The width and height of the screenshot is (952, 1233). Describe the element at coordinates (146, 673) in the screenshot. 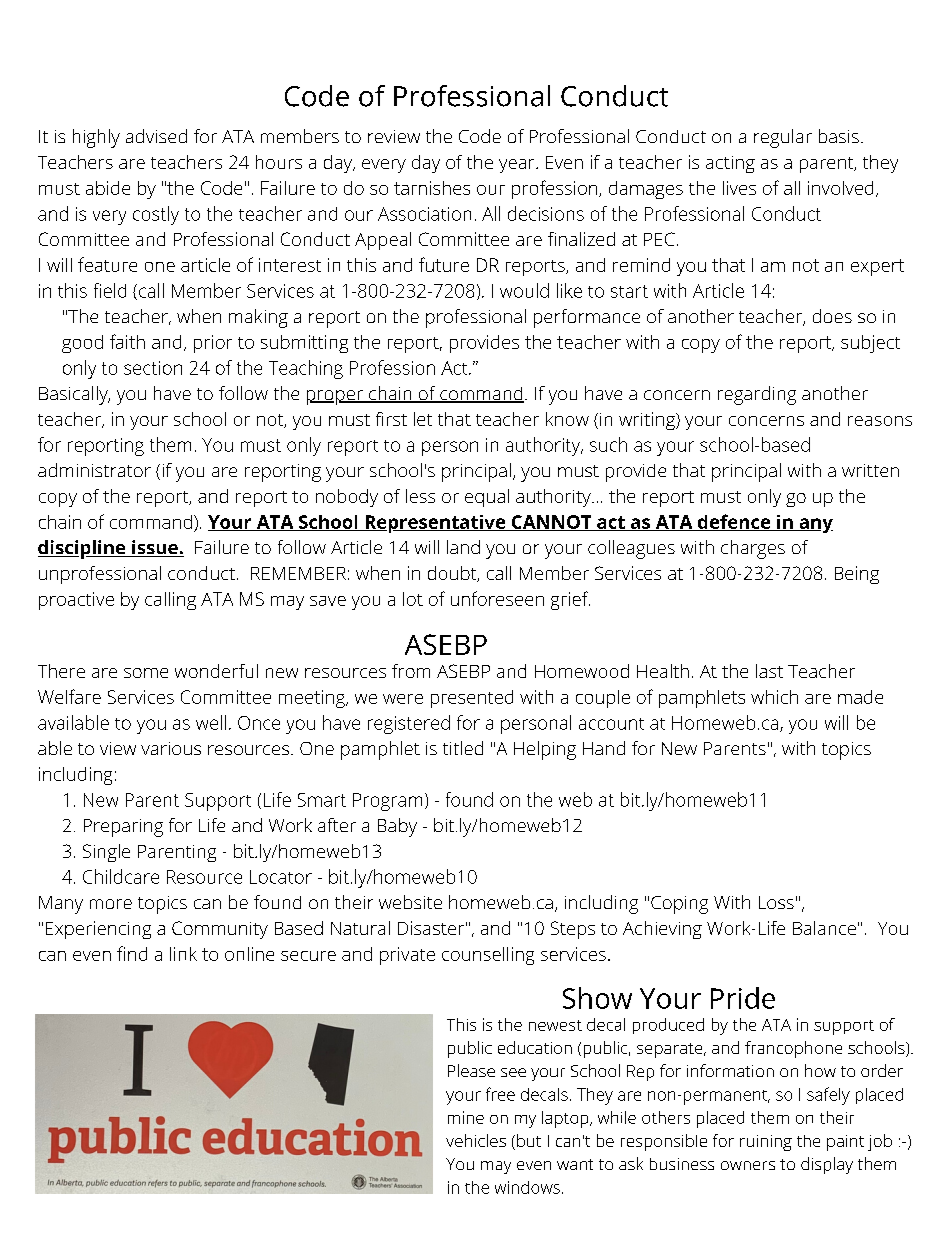

I see `some` at that location.
